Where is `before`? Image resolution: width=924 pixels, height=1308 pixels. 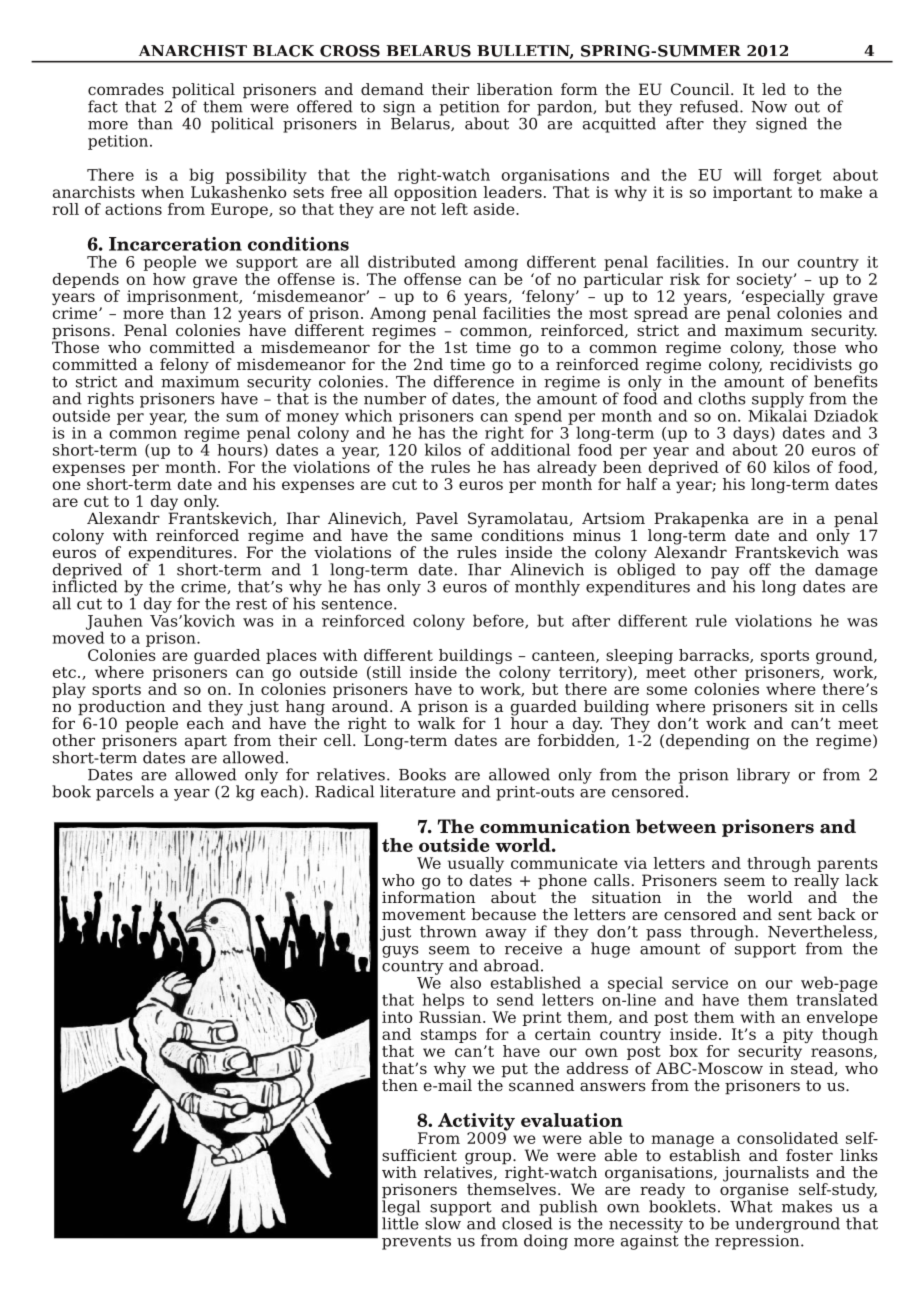
before is located at coordinates (499, 621).
